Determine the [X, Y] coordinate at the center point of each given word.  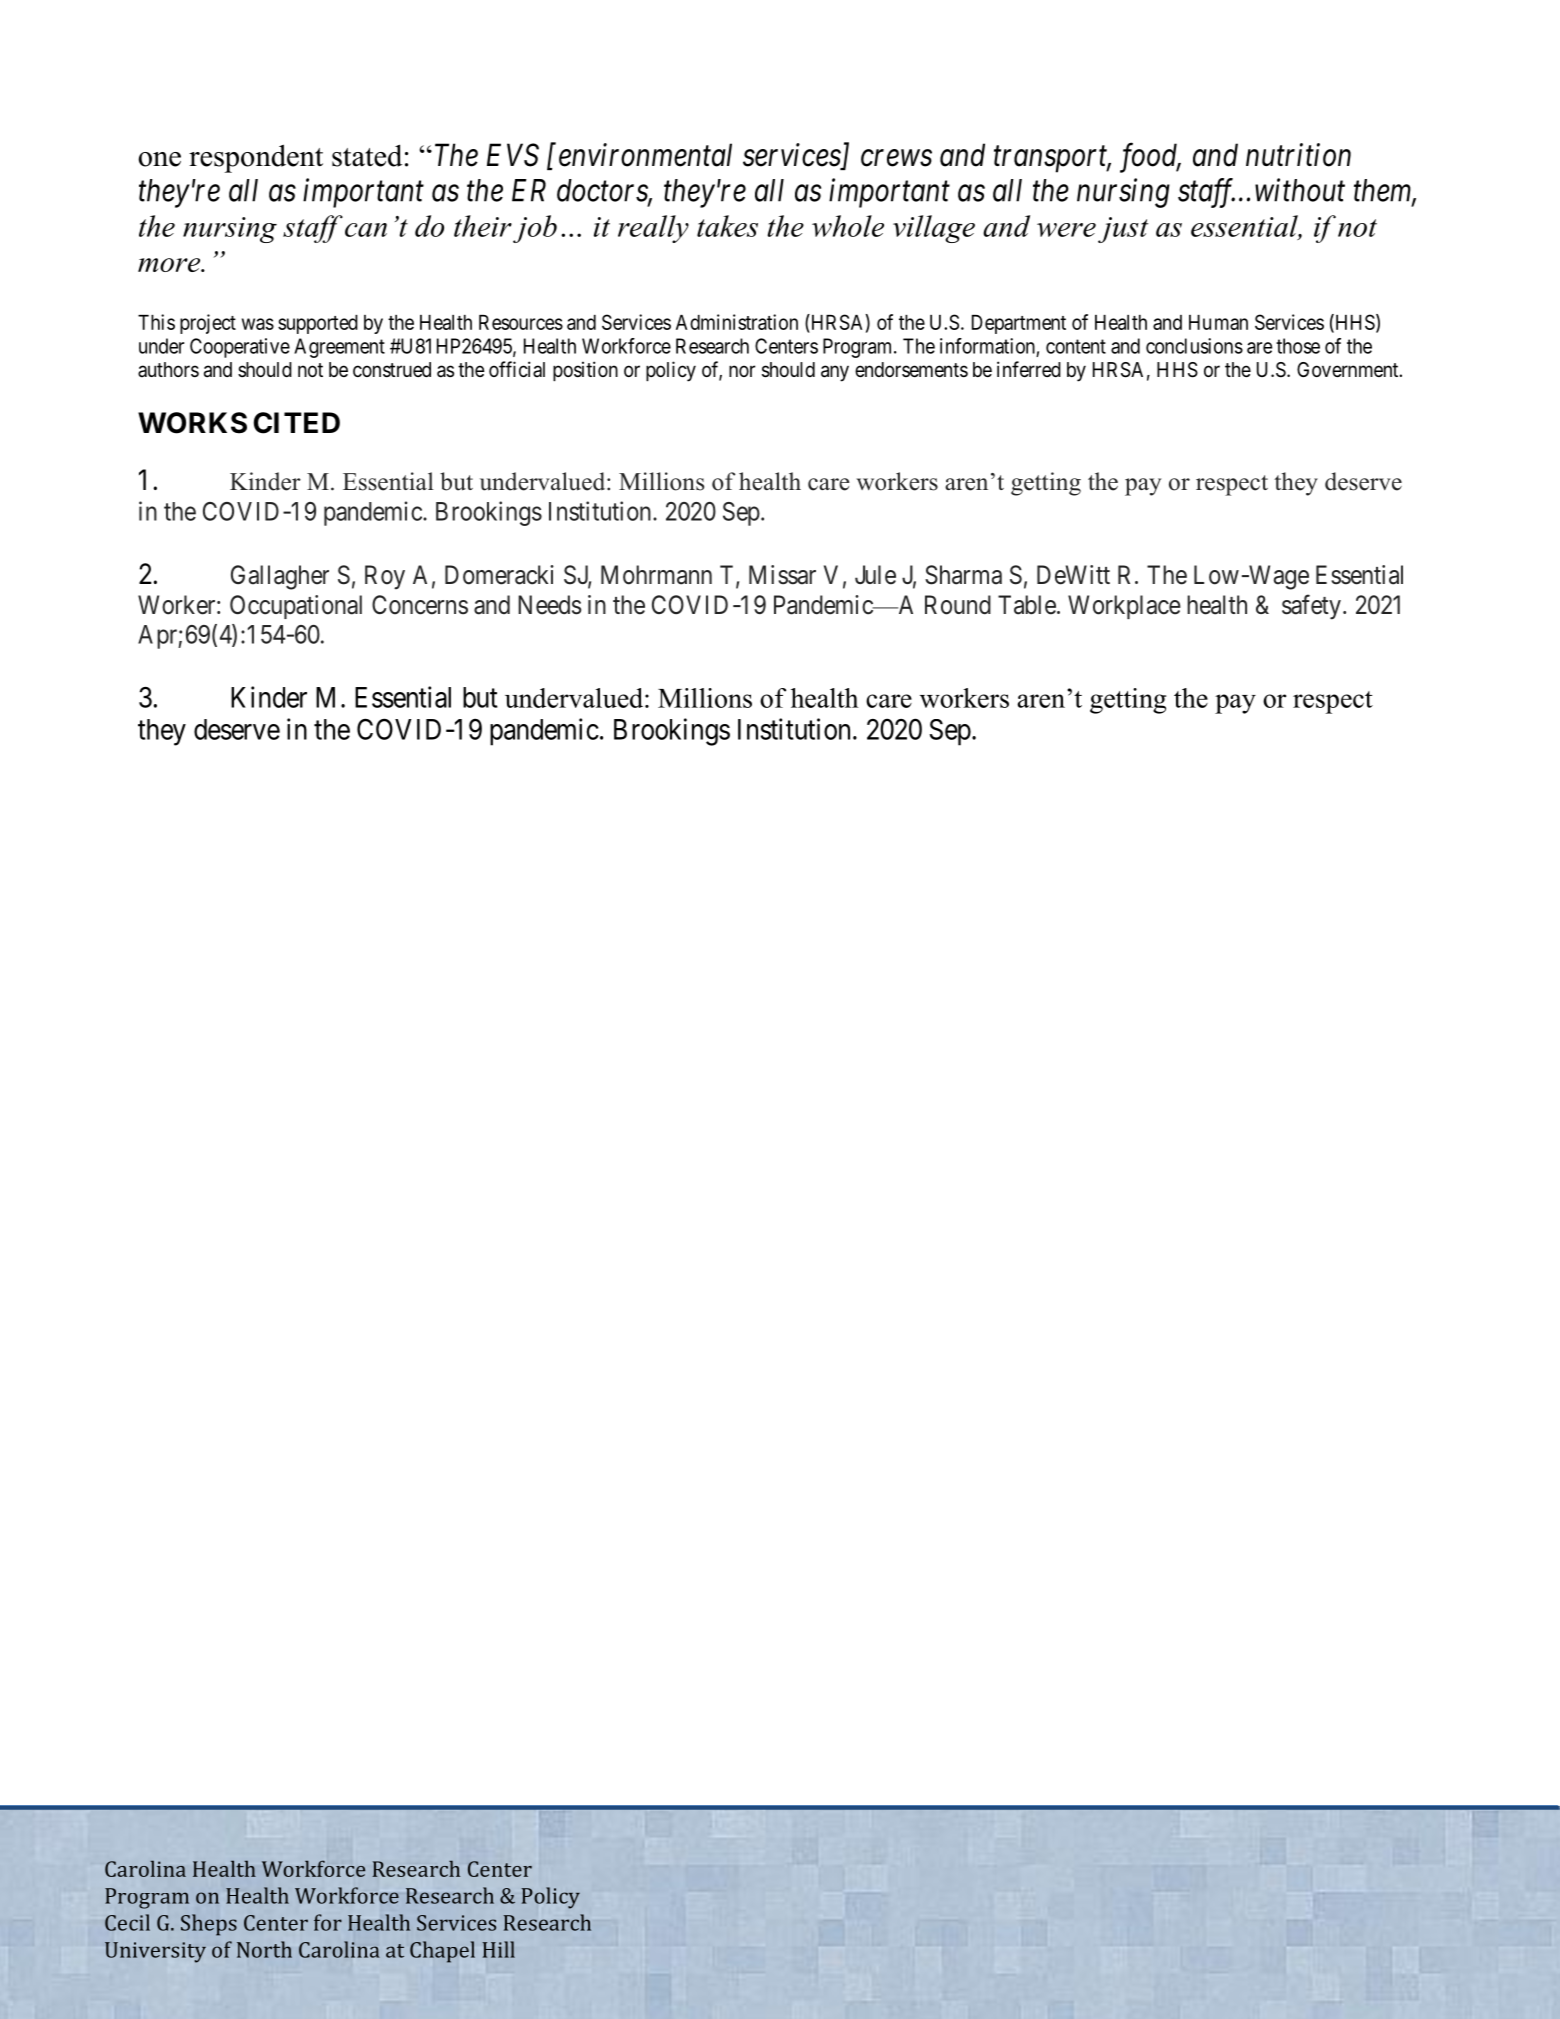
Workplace [1124, 607]
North [264, 1949]
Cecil [127, 1922]
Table [1027, 605]
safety [1311, 607]
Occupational [296, 607]
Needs [549, 605]
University [155, 1952]
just [1123, 230]
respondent [256, 158]
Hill [499, 1949]
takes [727, 226]
